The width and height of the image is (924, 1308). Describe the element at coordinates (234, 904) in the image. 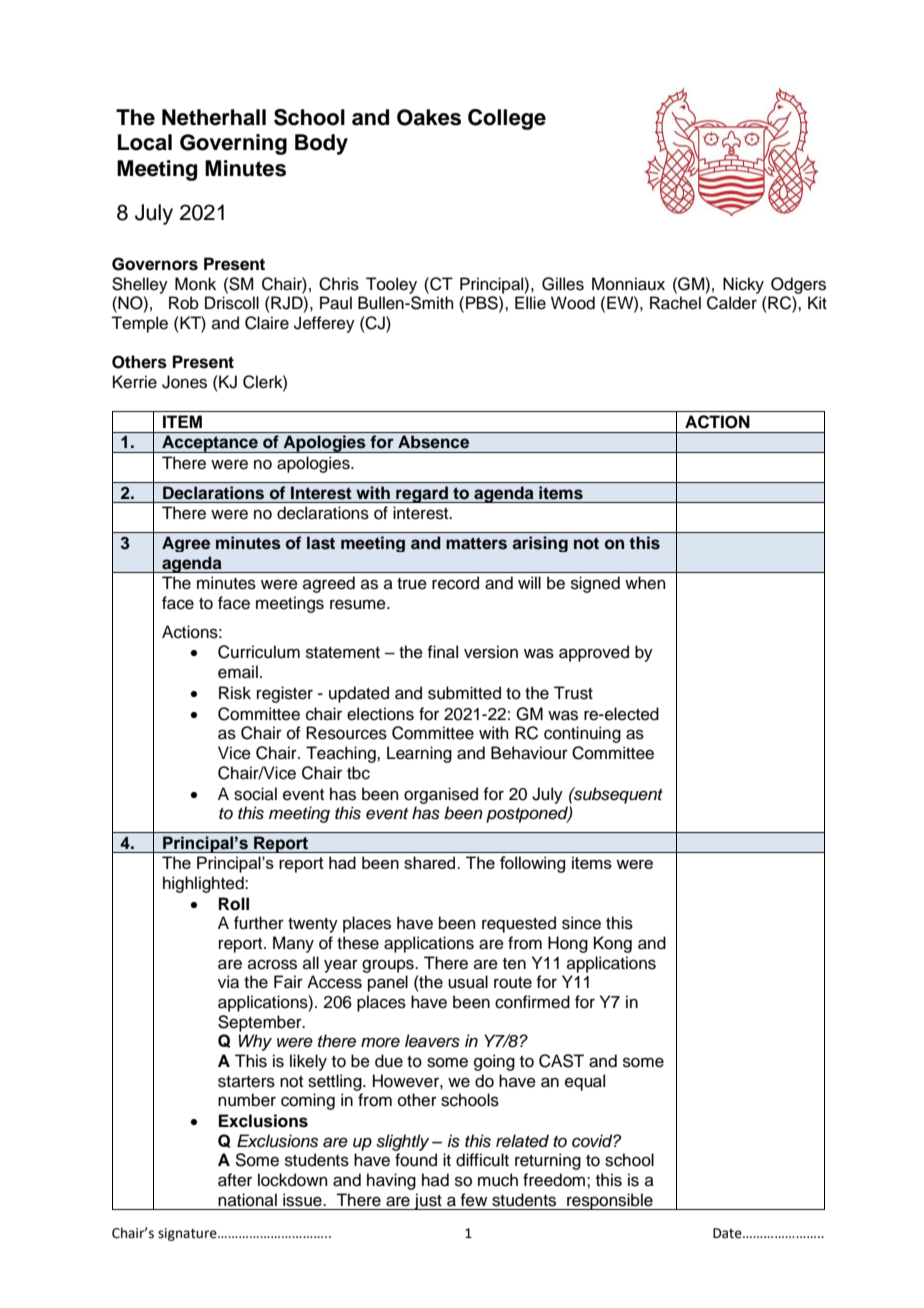

I see `Roll` at that location.
